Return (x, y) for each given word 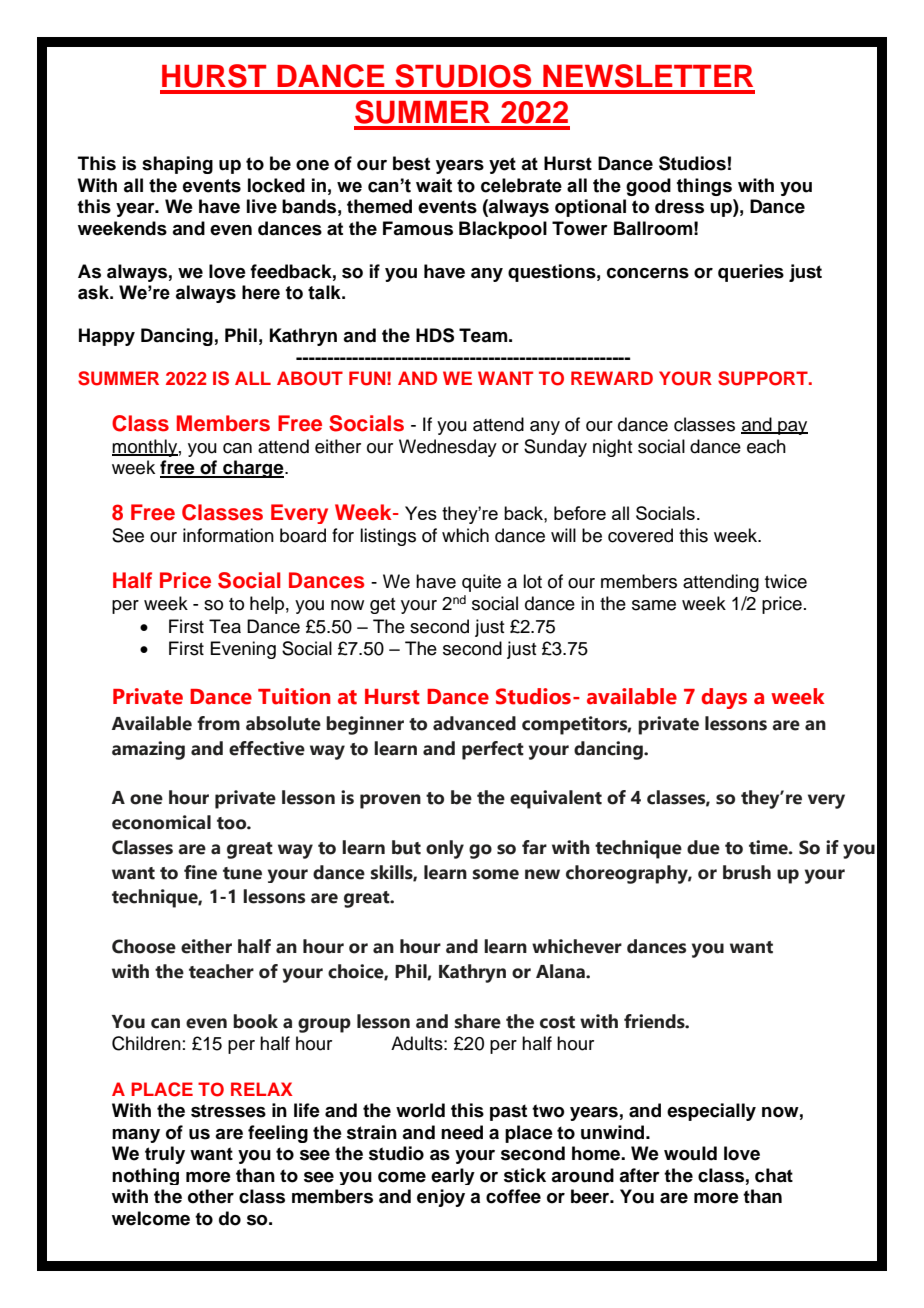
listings (388, 537)
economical (161, 822)
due (703, 847)
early (453, 1176)
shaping (177, 165)
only (445, 849)
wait (434, 185)
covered (640, 535)
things (704, 187)
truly (165, 1155)
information (228, 535)
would (690, 1153)
